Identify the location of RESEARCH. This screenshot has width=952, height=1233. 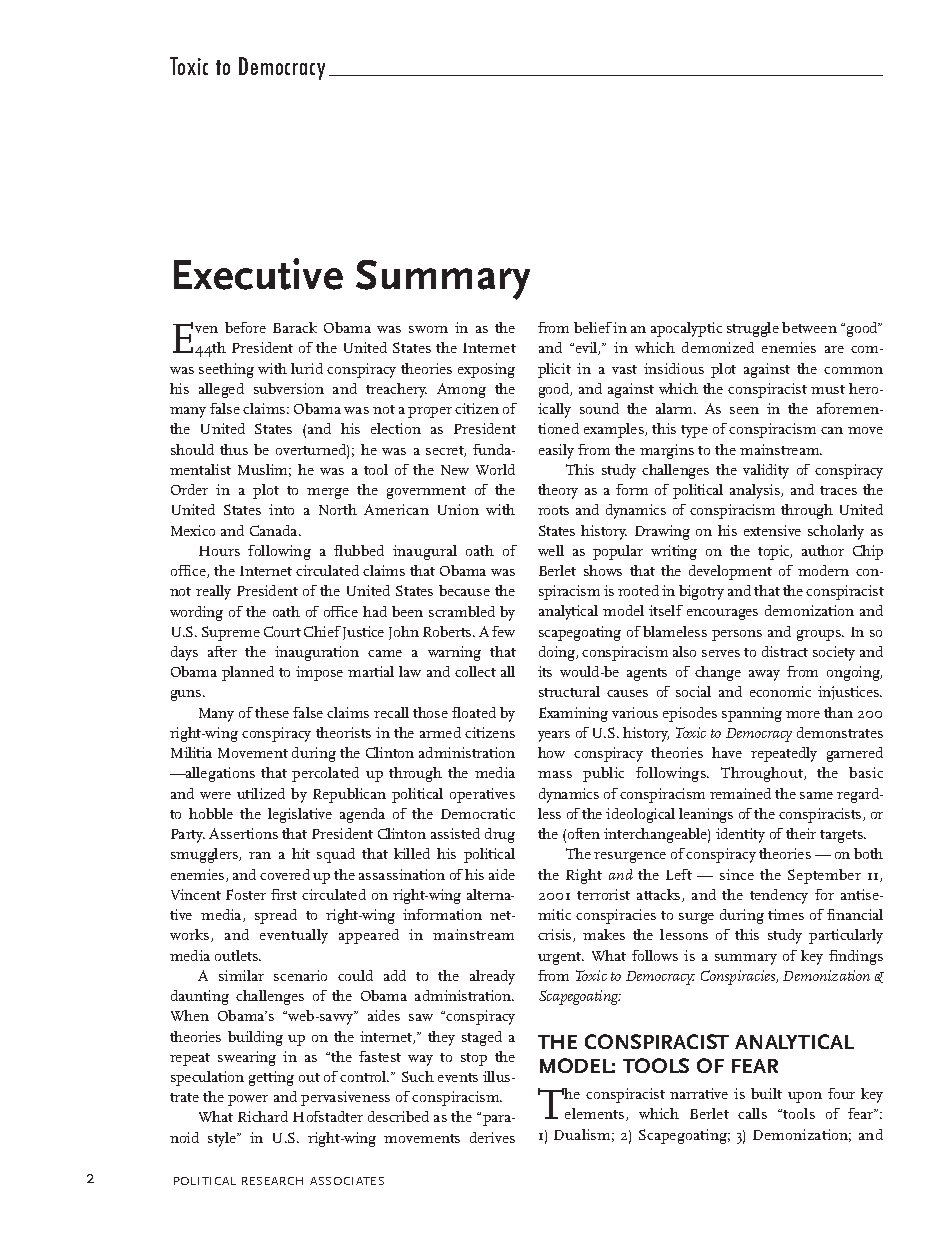
(272, 1181).
